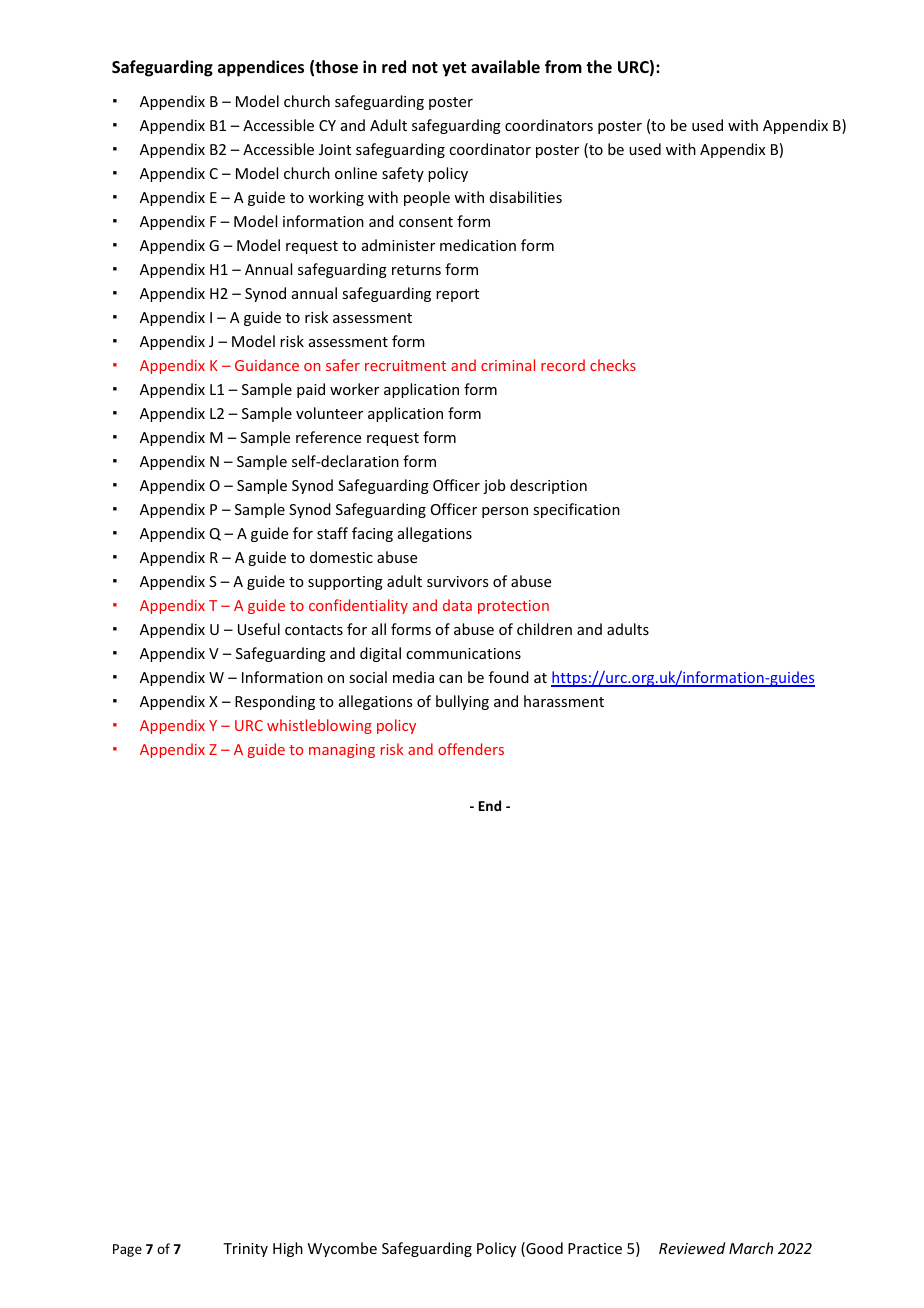 Image resolution: width=924 pixels, height=1308 pixels. What do you see at coordinates (267, 365) in the image?
I see `Guidance` at bounding box center [267, 365].
